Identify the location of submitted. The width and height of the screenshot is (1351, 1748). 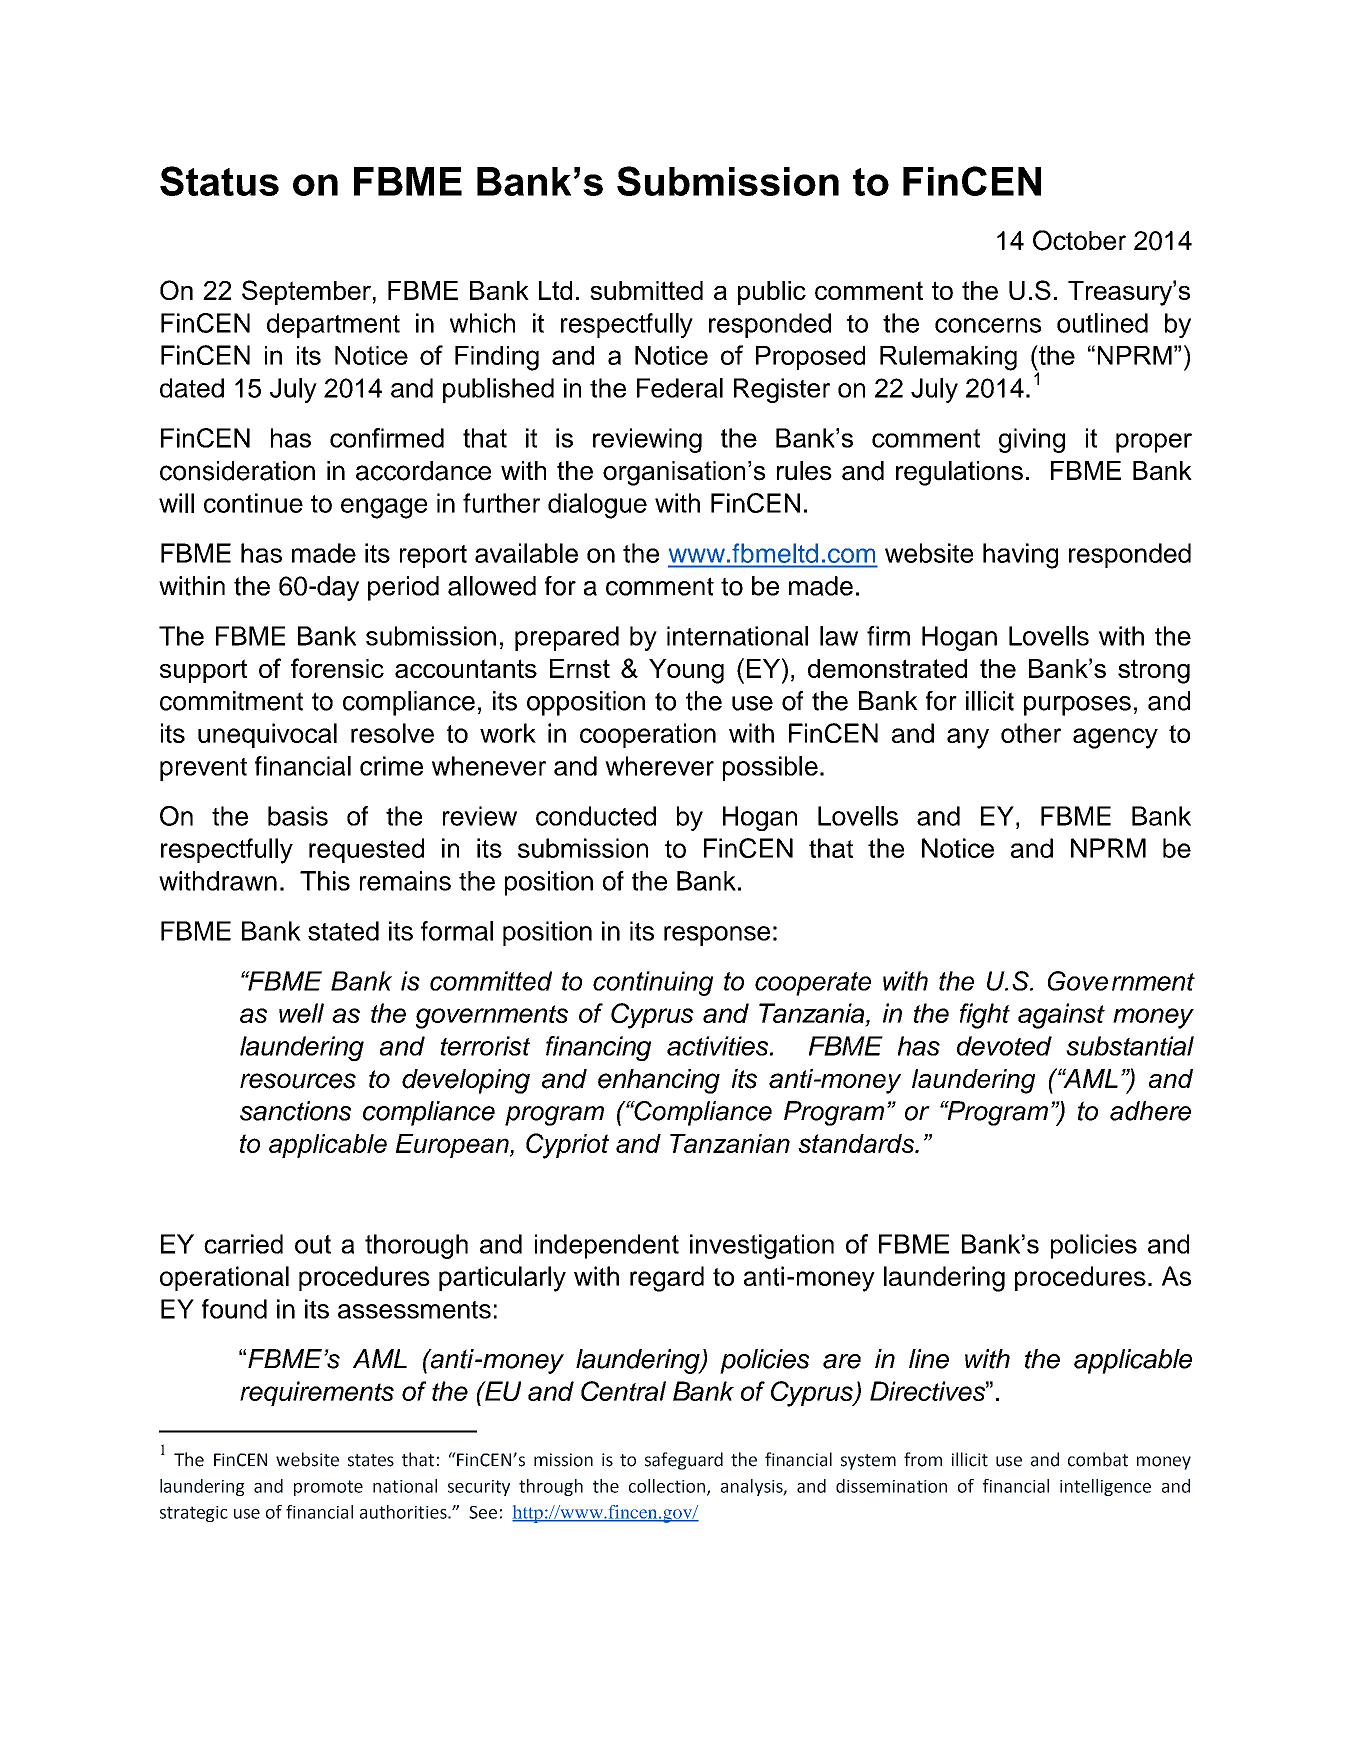
(646, 290).
